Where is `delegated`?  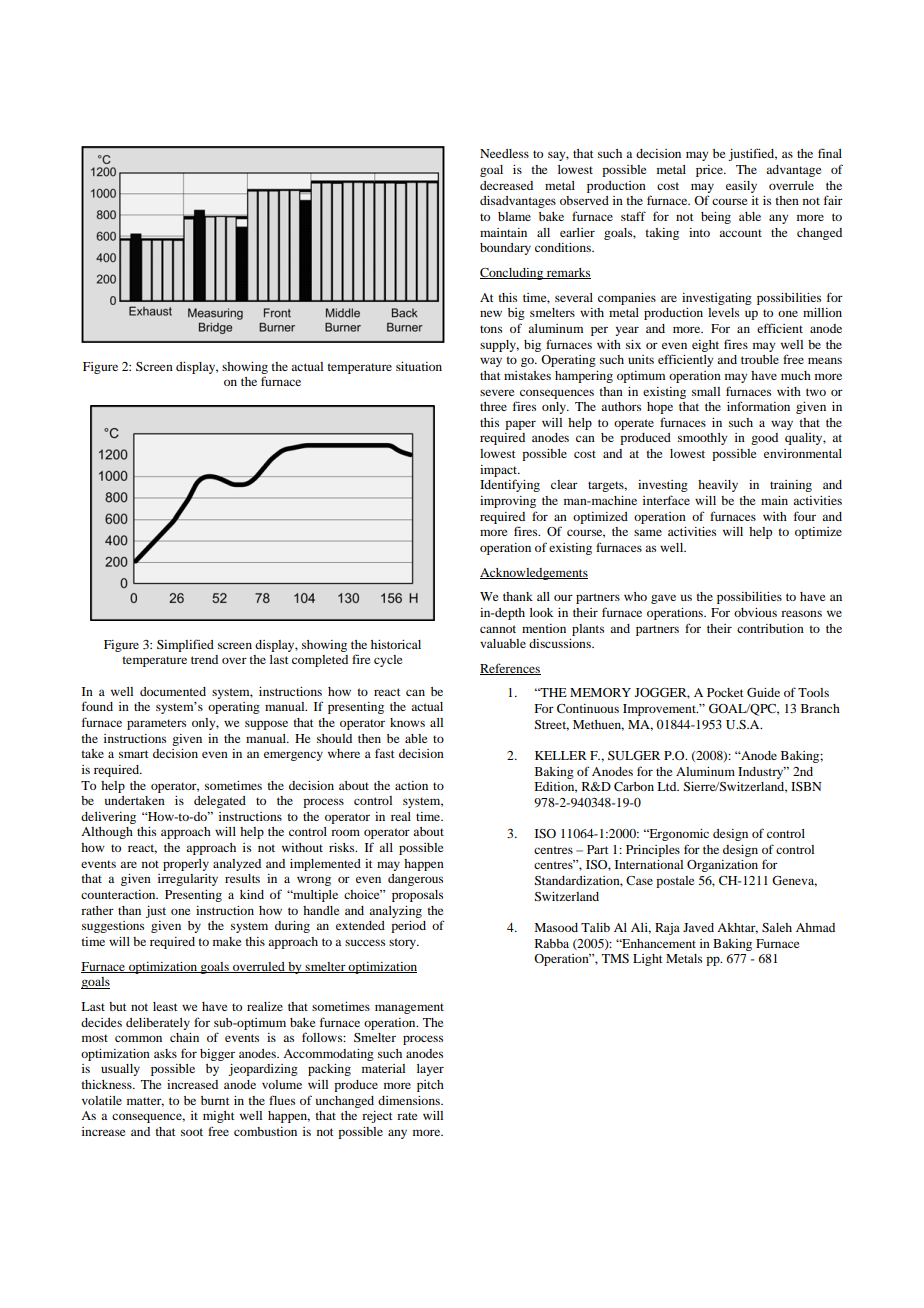
delegated is located at coordinates (220, 802).
